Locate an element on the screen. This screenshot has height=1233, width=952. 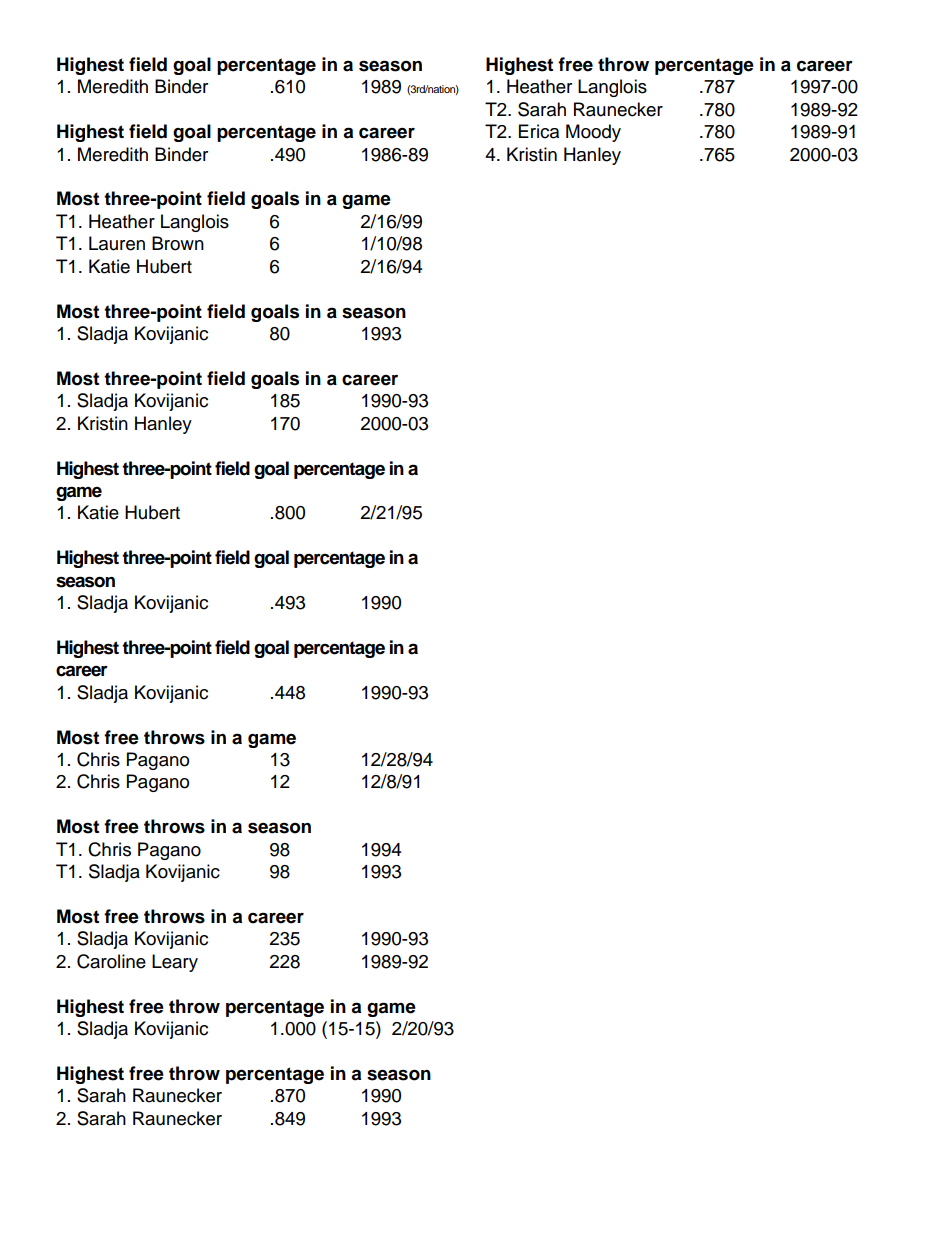
Lauren is located at coordinates (117, 243).
